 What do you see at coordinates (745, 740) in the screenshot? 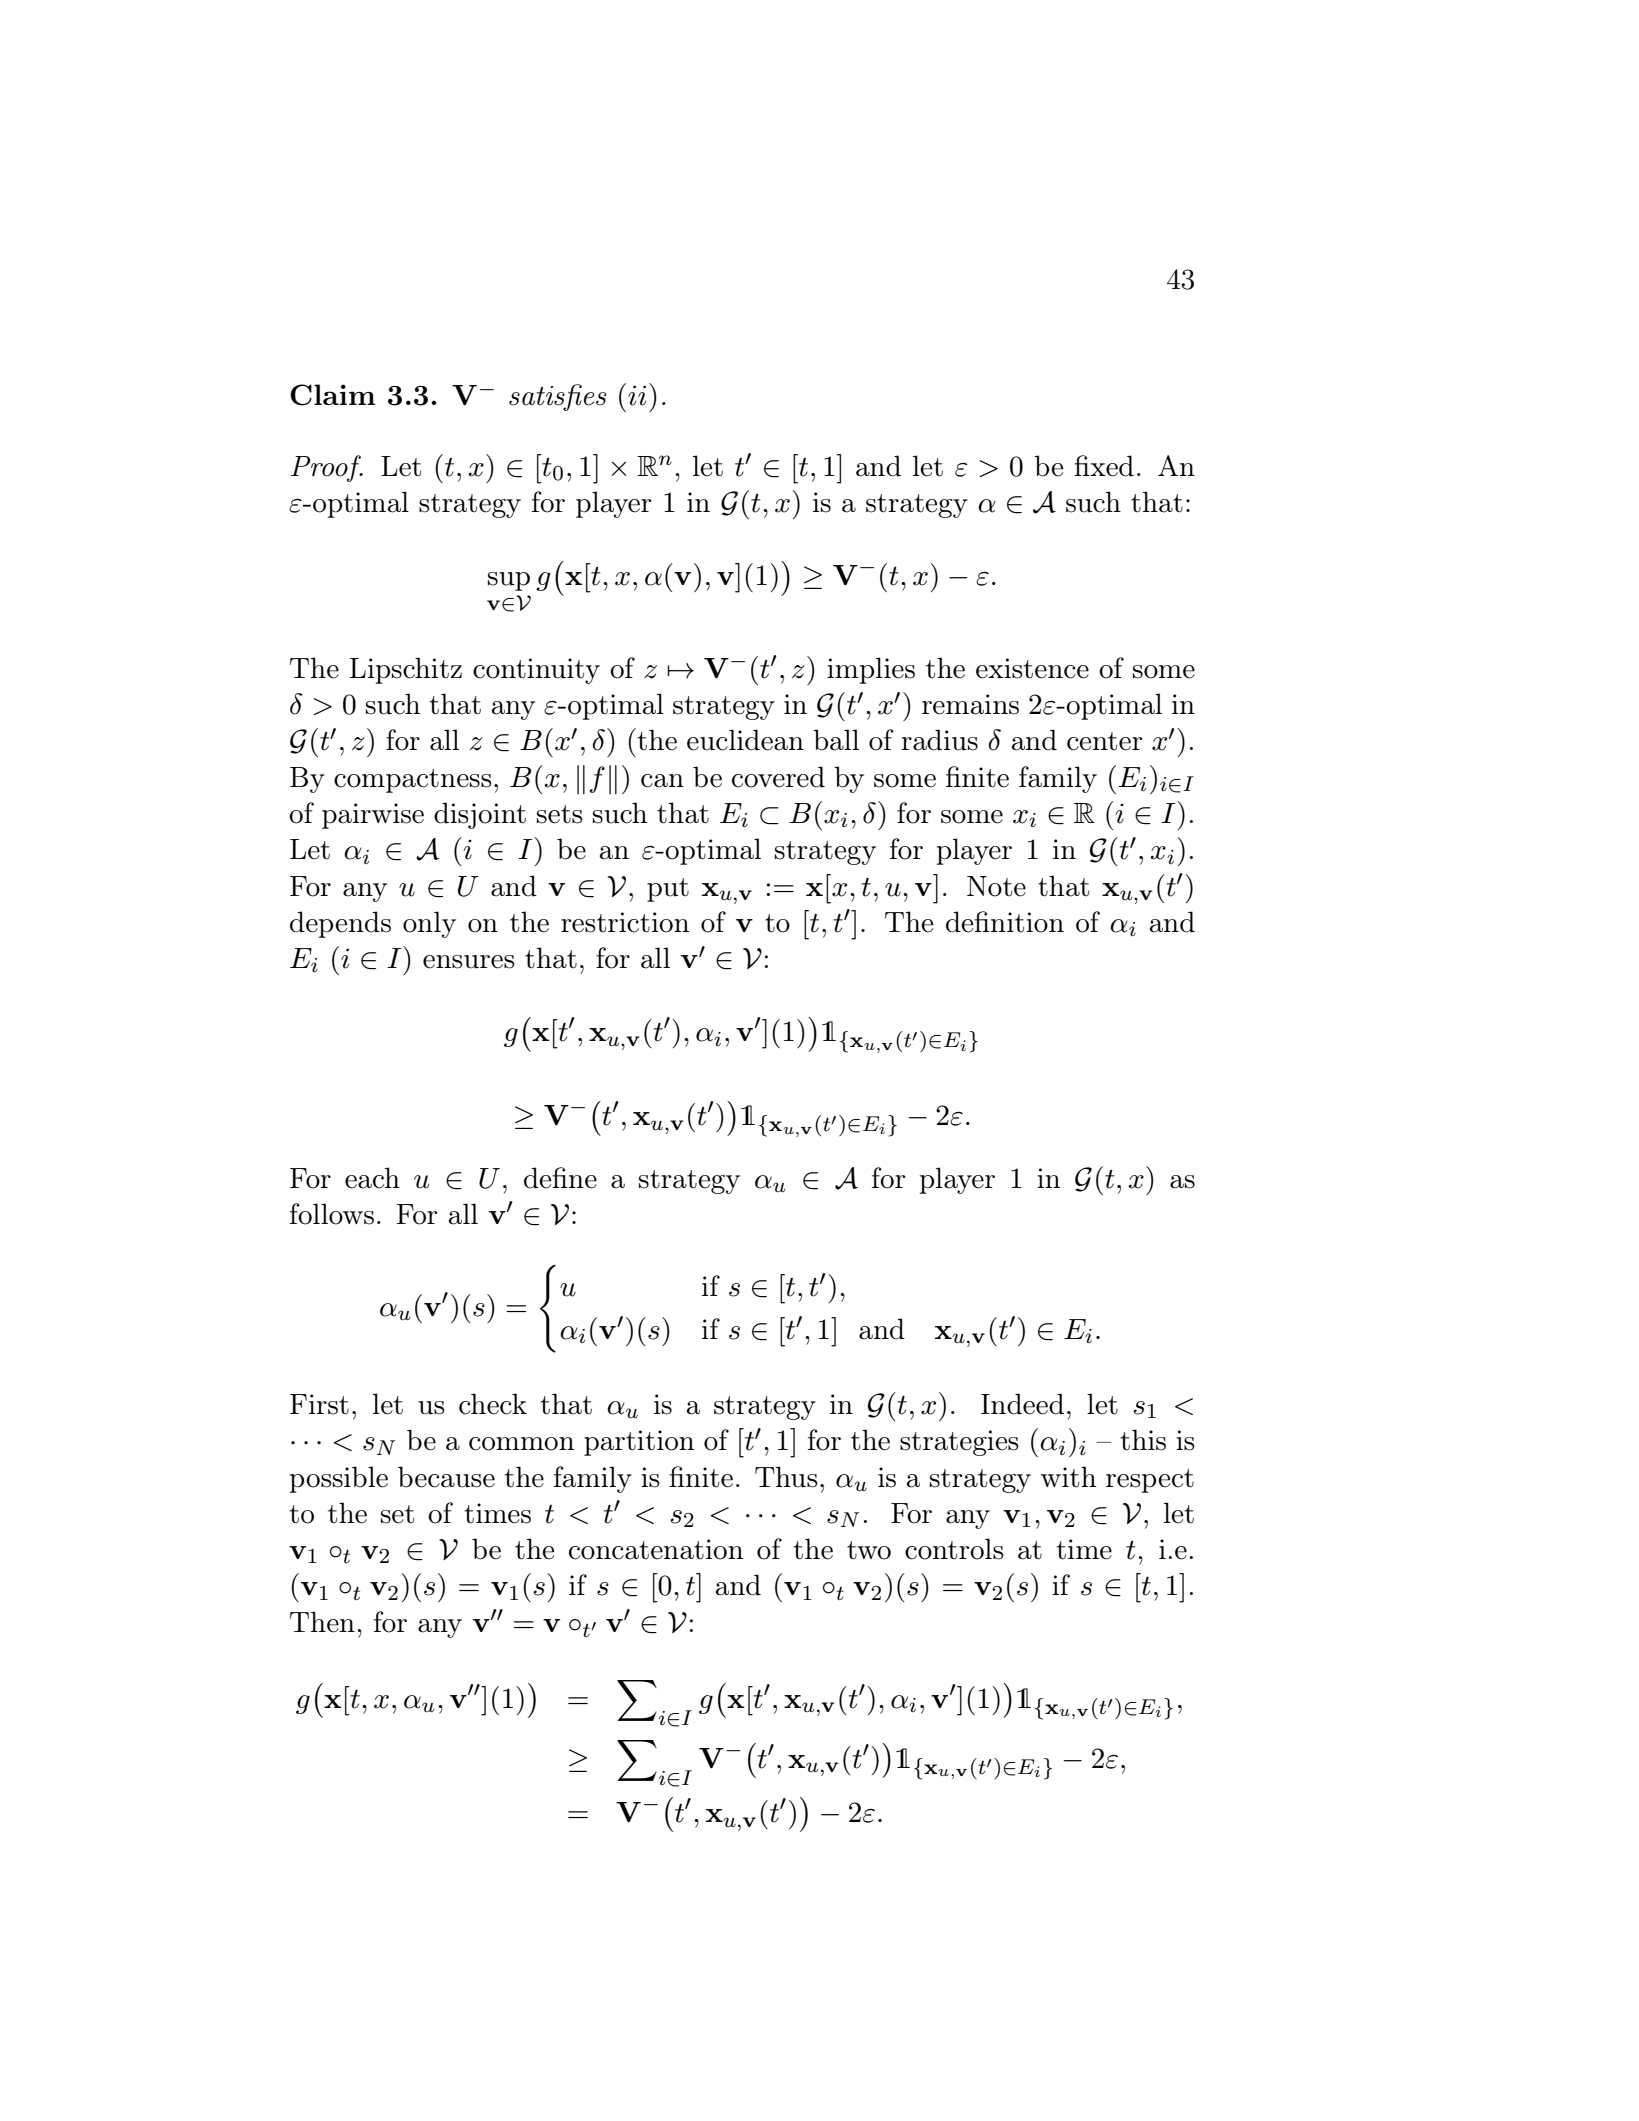
I see `euclidean` at bounding box center [745, 740].
